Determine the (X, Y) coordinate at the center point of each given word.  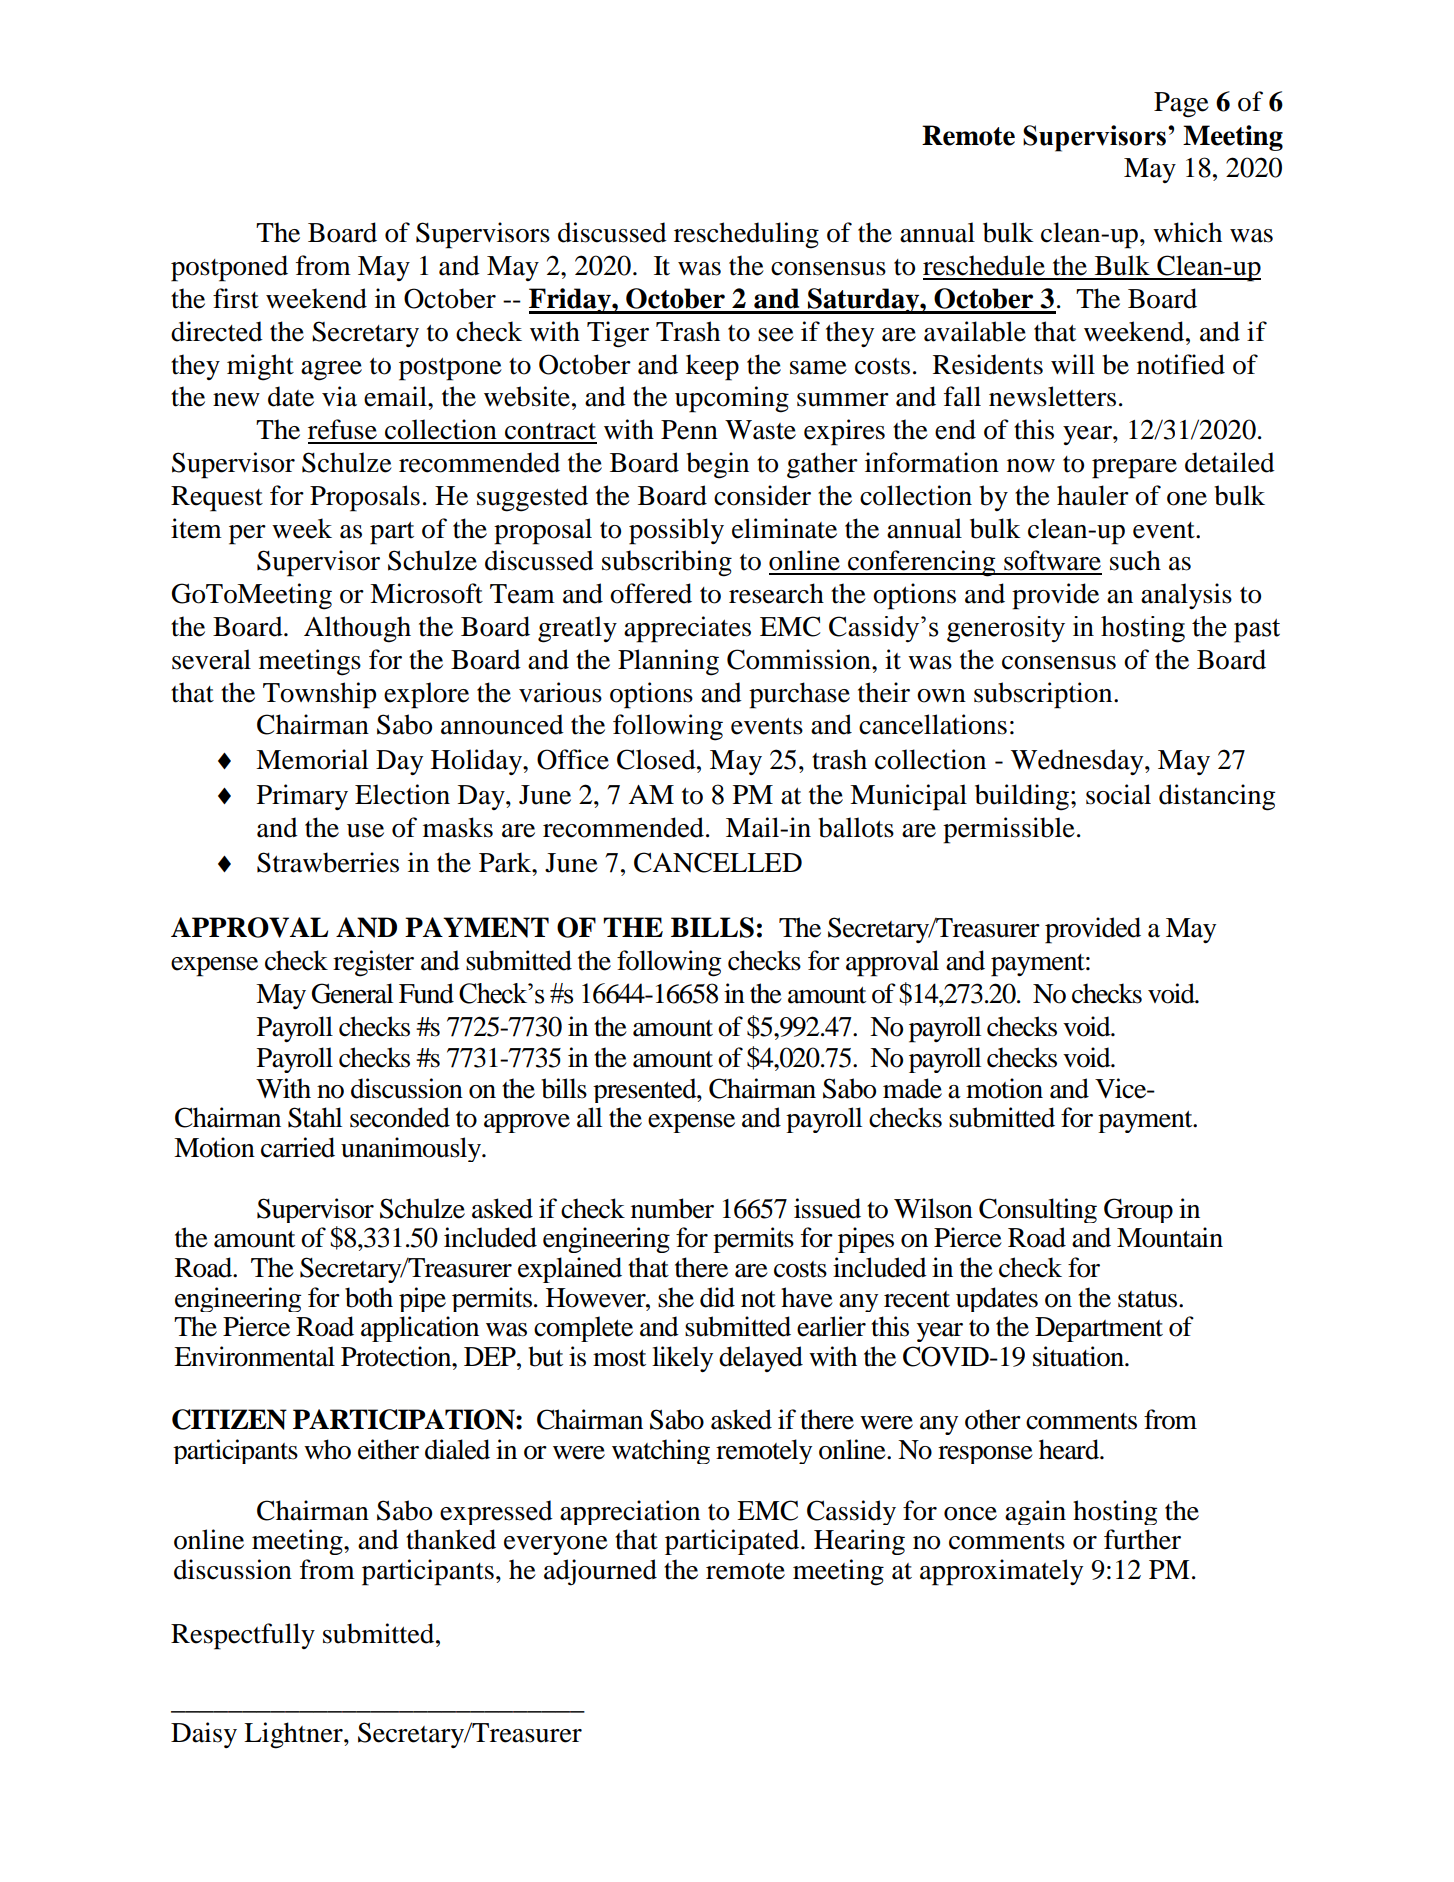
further (1142, 1539)
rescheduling (746, 235)
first (236, 298)
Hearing (859, 1542)
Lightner (294, 1735)
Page (1181, 105)
